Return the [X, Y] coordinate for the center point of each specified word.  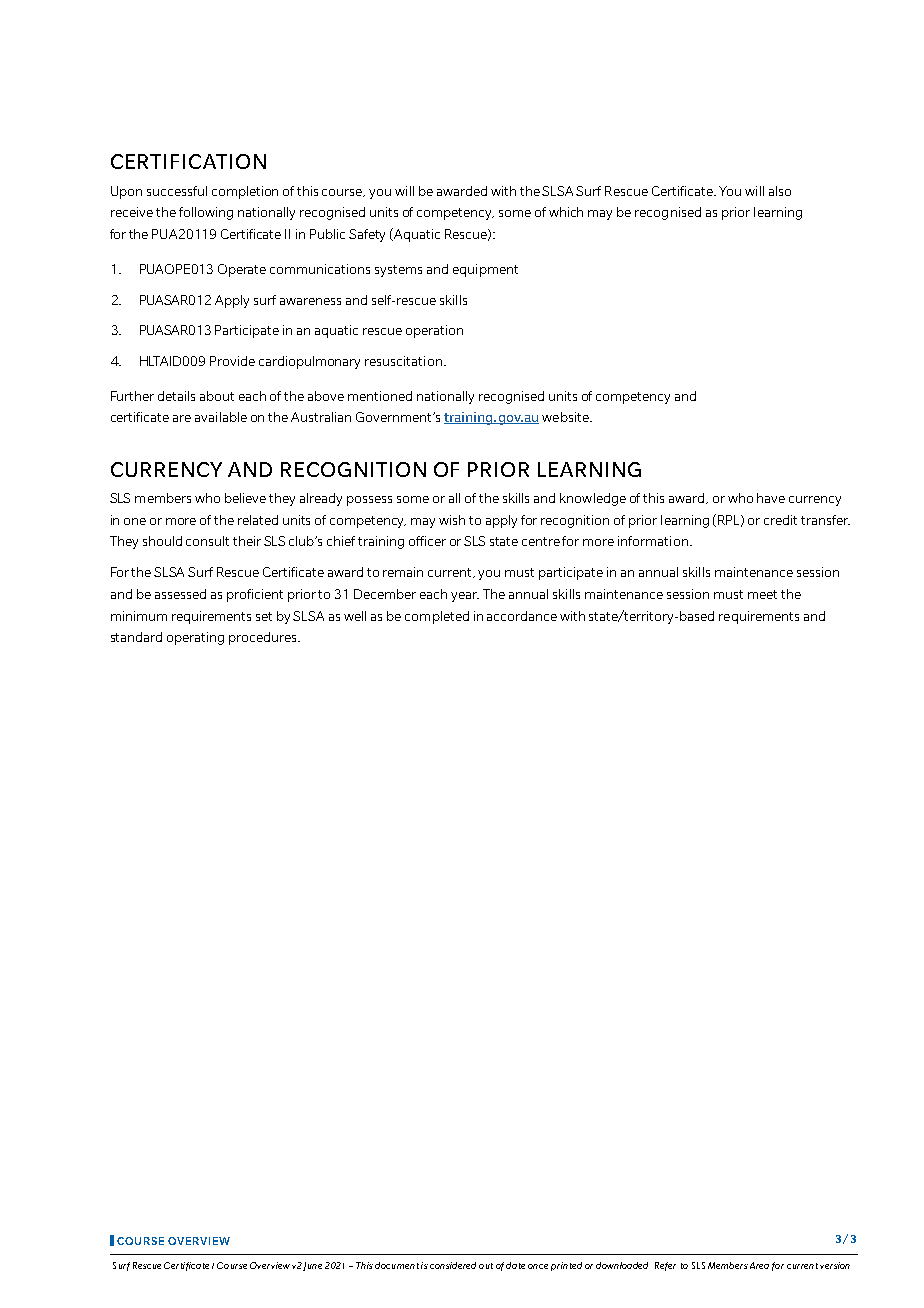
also [780, 191]
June [312, 1266]
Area [759, 1265]
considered [453, 1265]
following [206, 213]
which [566, 212]
